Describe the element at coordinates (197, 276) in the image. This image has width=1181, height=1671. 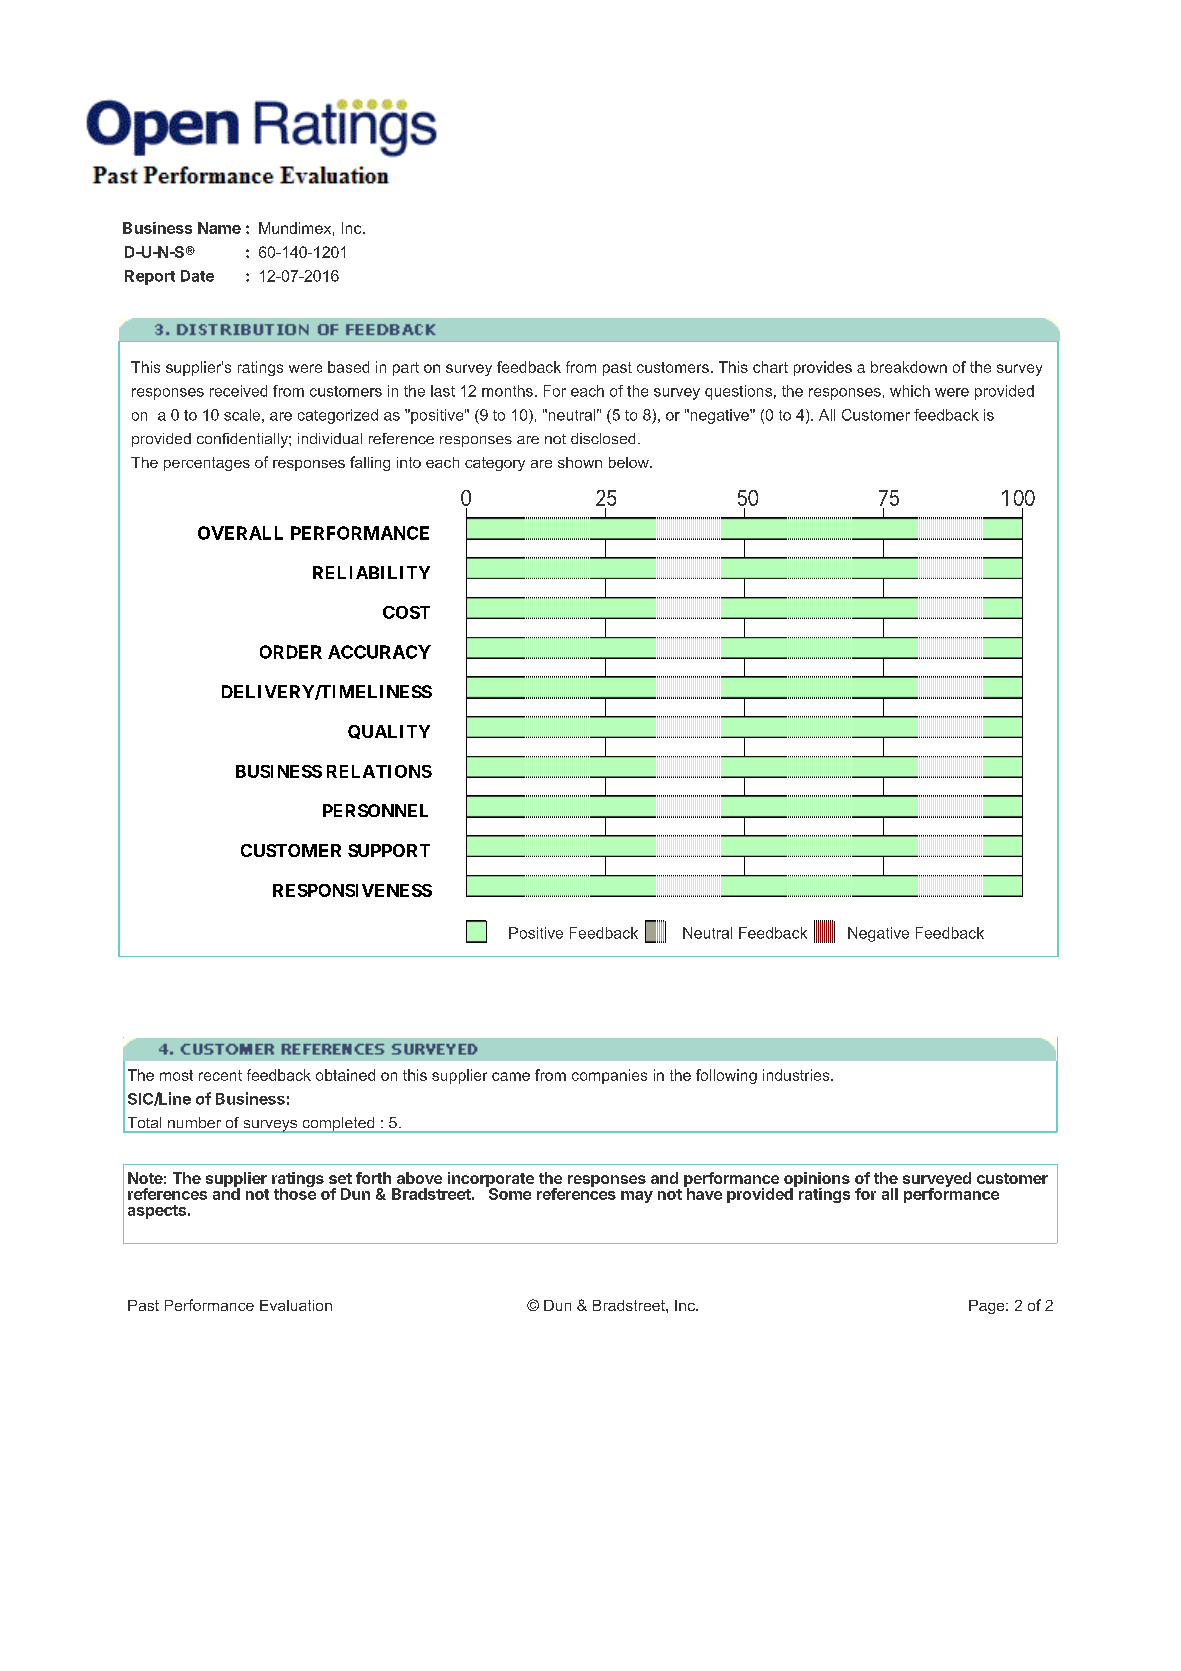
I see `Date` at that location.
